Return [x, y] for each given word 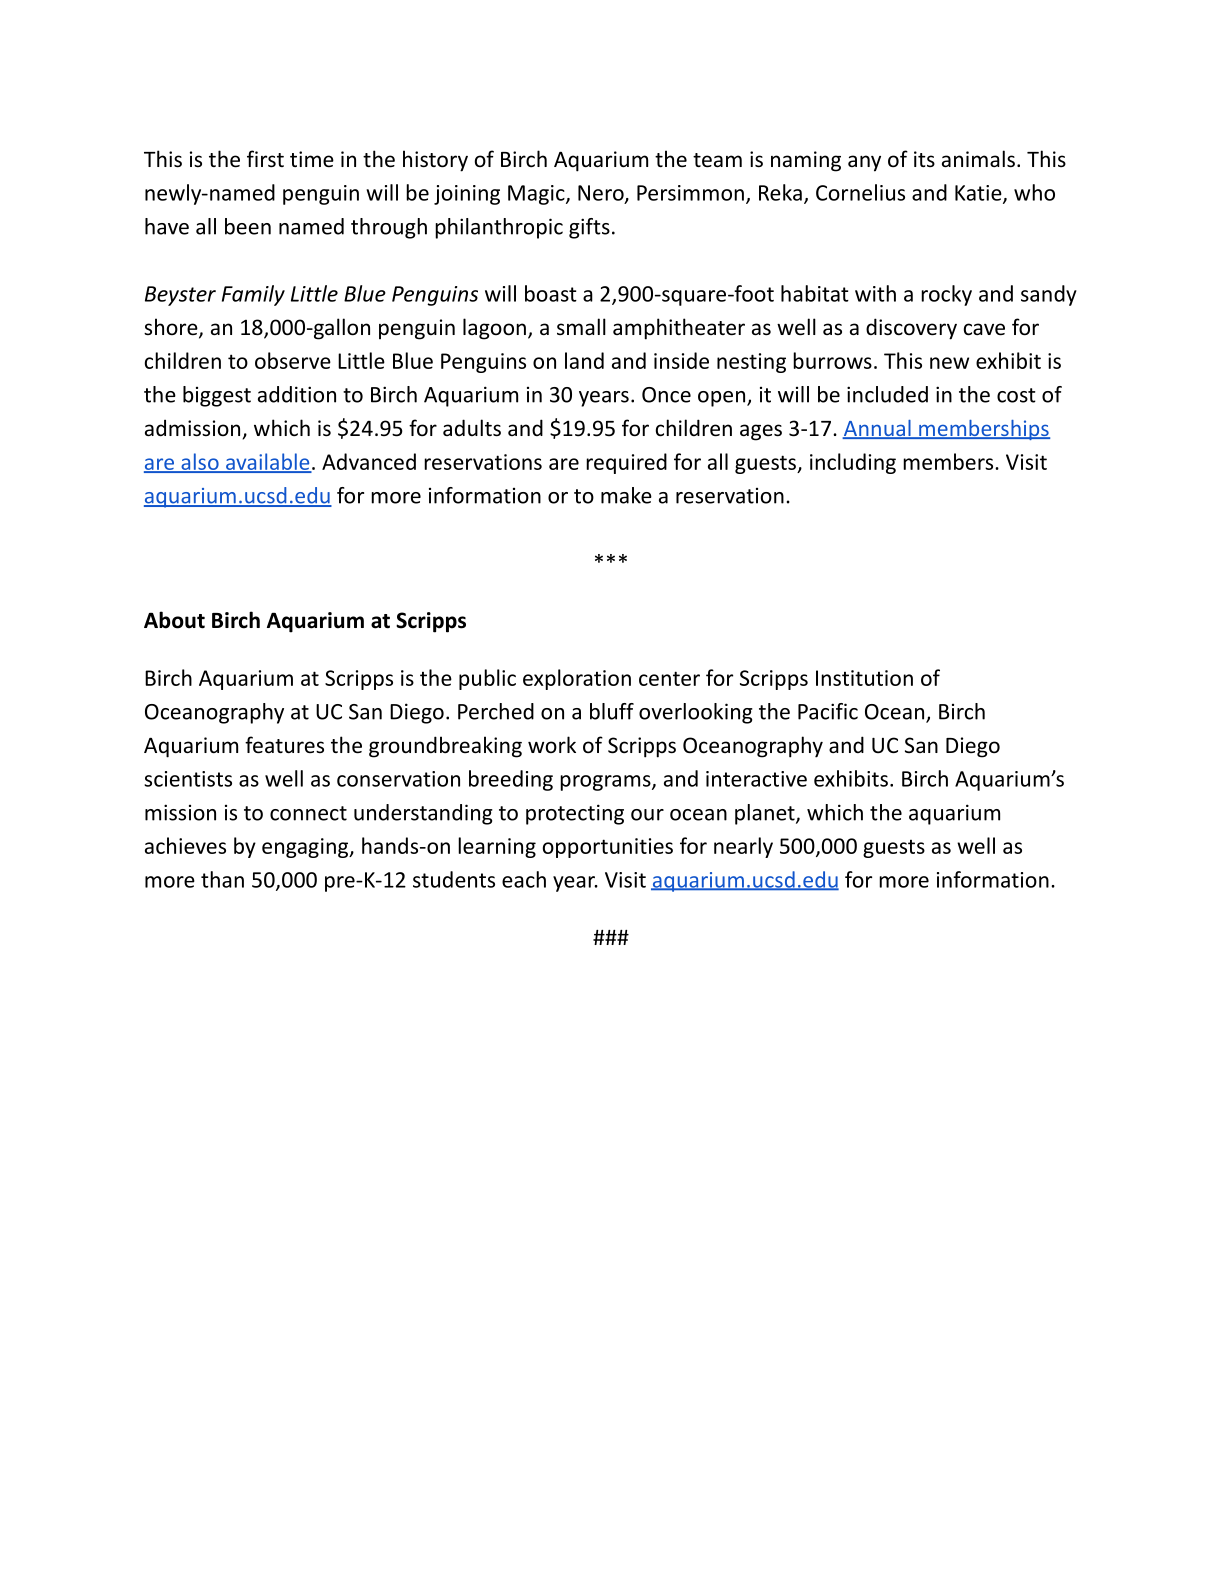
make [626, 495]
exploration [577, 679]
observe [293, 360]
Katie [979, 194]
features [284, 745]
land [584, 360]
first [265, 159]
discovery [911, 329]
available [268, 462]
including [853, 463]
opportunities [608, 848]
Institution [864, 678]
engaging [306, 848]
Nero [602, 194]
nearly [743, 847]
